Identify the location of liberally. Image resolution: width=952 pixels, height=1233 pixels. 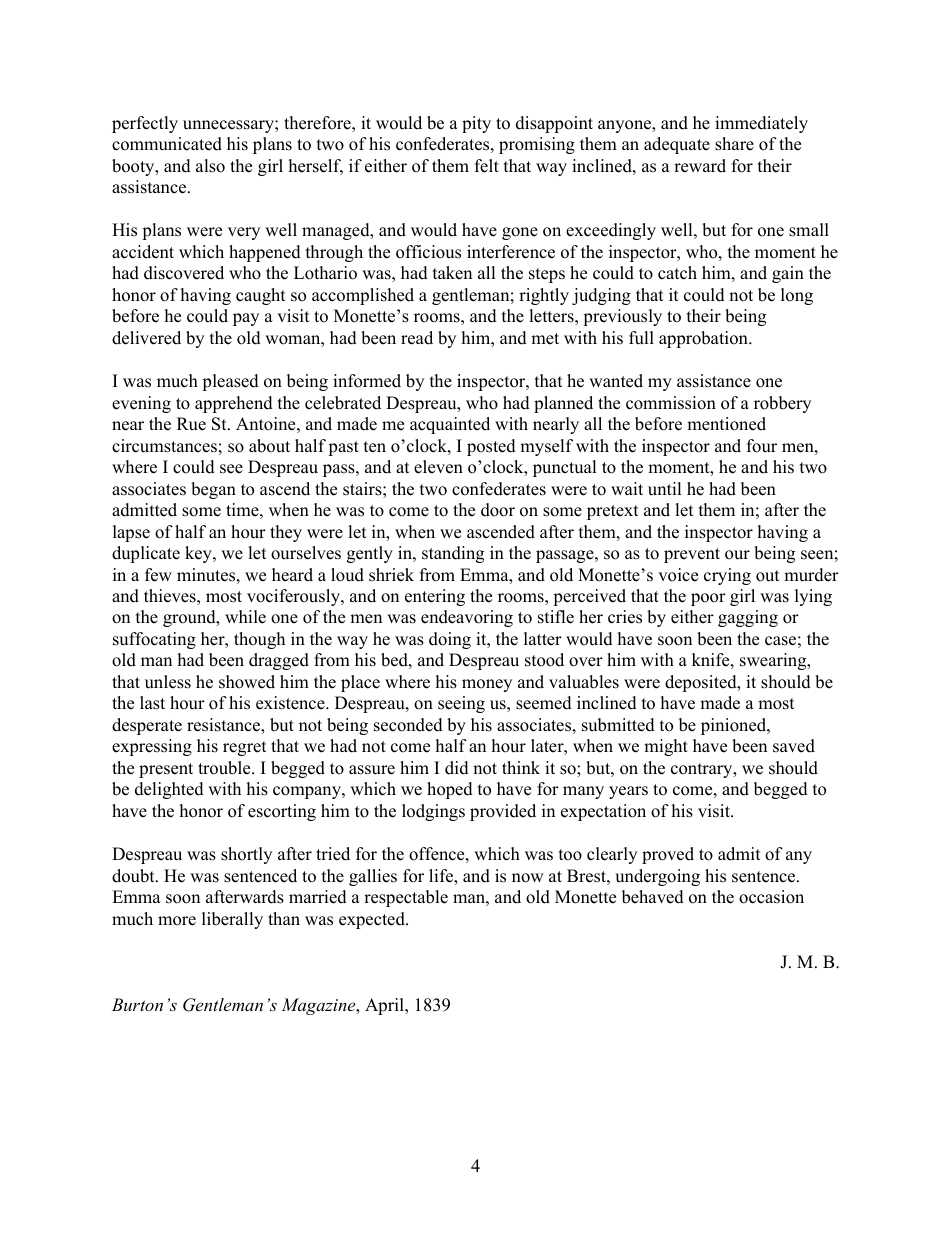
(232, 920).
